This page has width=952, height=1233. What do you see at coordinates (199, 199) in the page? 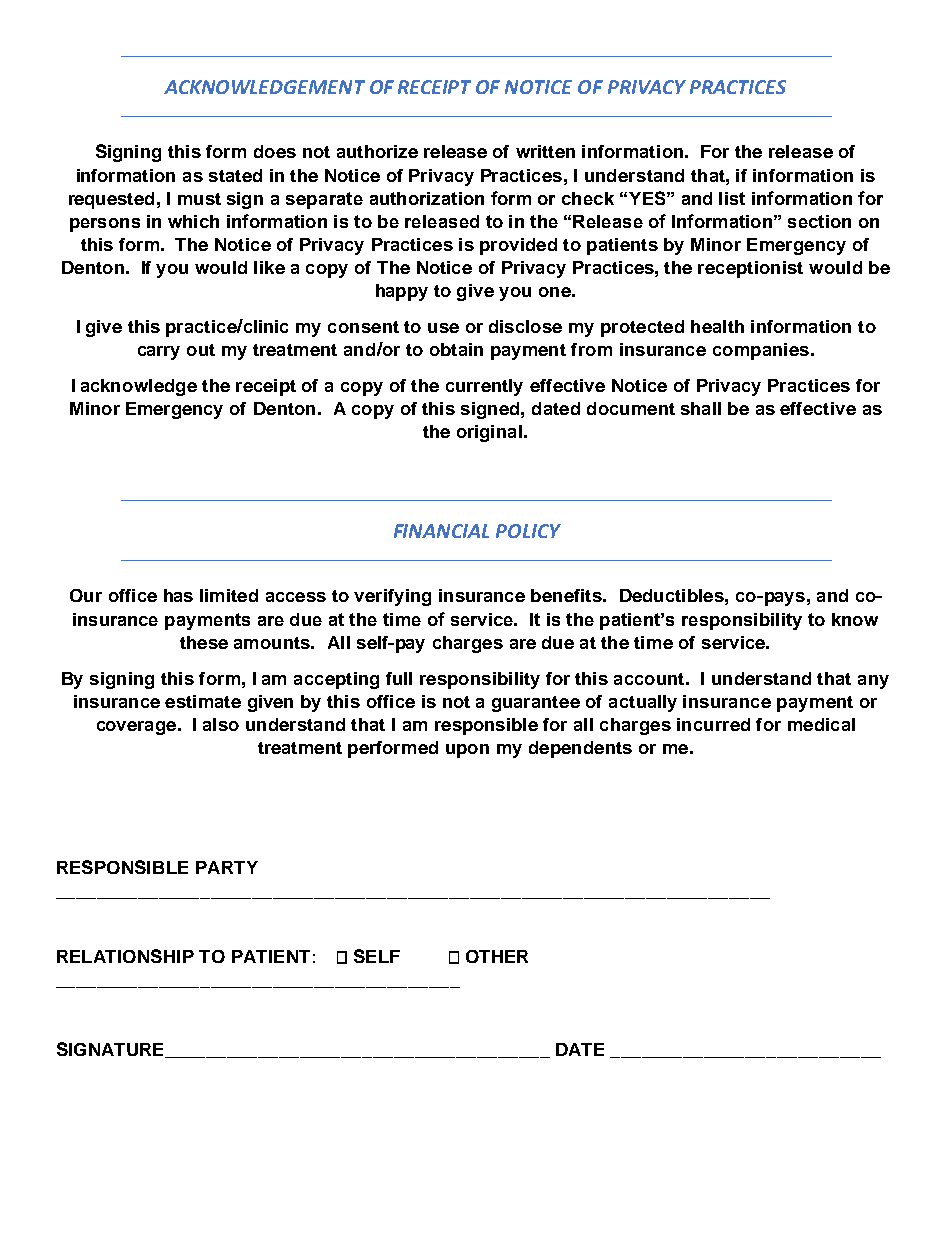
I see `must` at bounding box center [199, 199].
